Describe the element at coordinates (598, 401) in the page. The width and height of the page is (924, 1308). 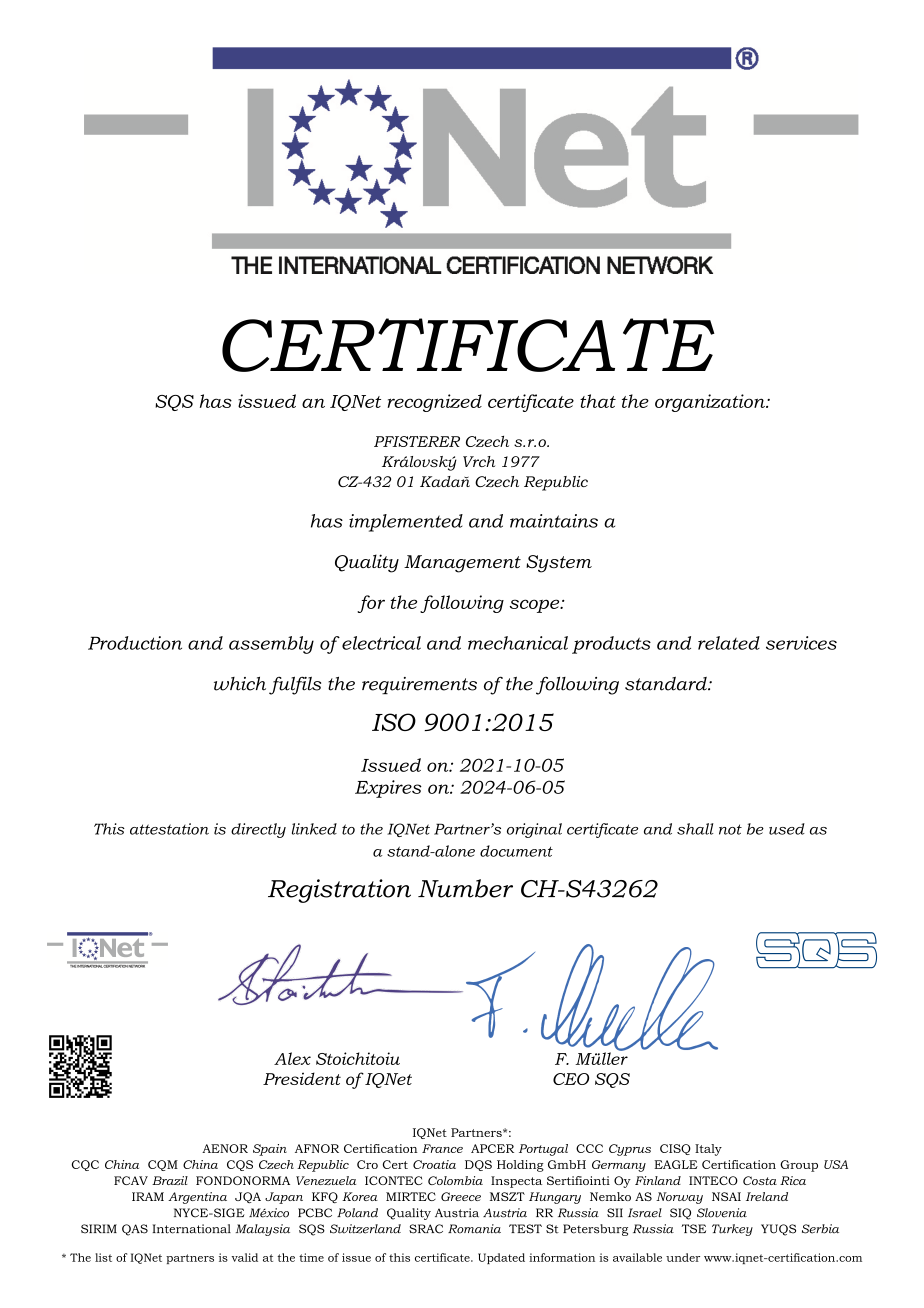
I see `that` at that location.
